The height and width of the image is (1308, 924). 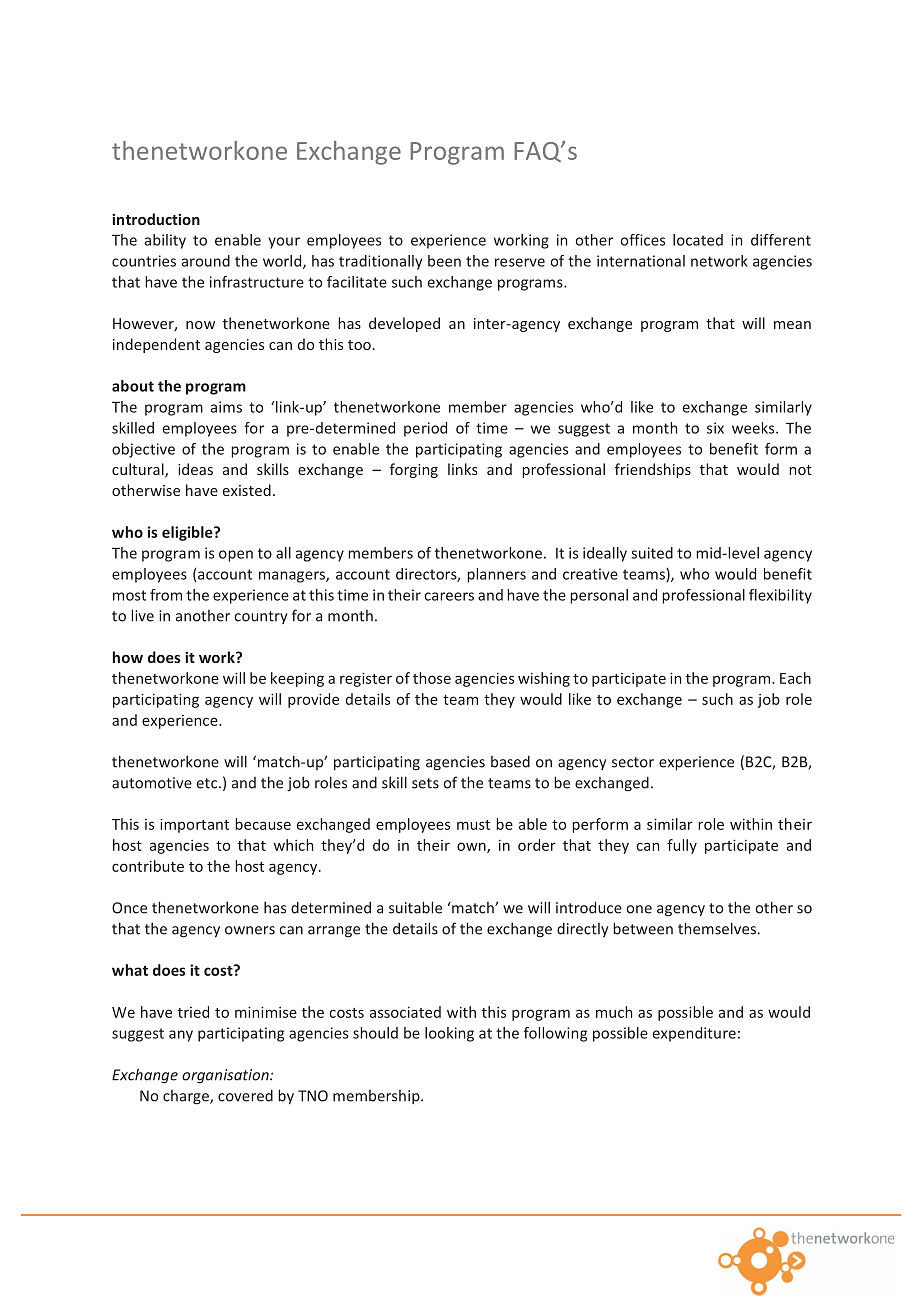 What do you see at coordinates (682, 846) in the image?
I see `fully` at bounding box center [682, 846].
